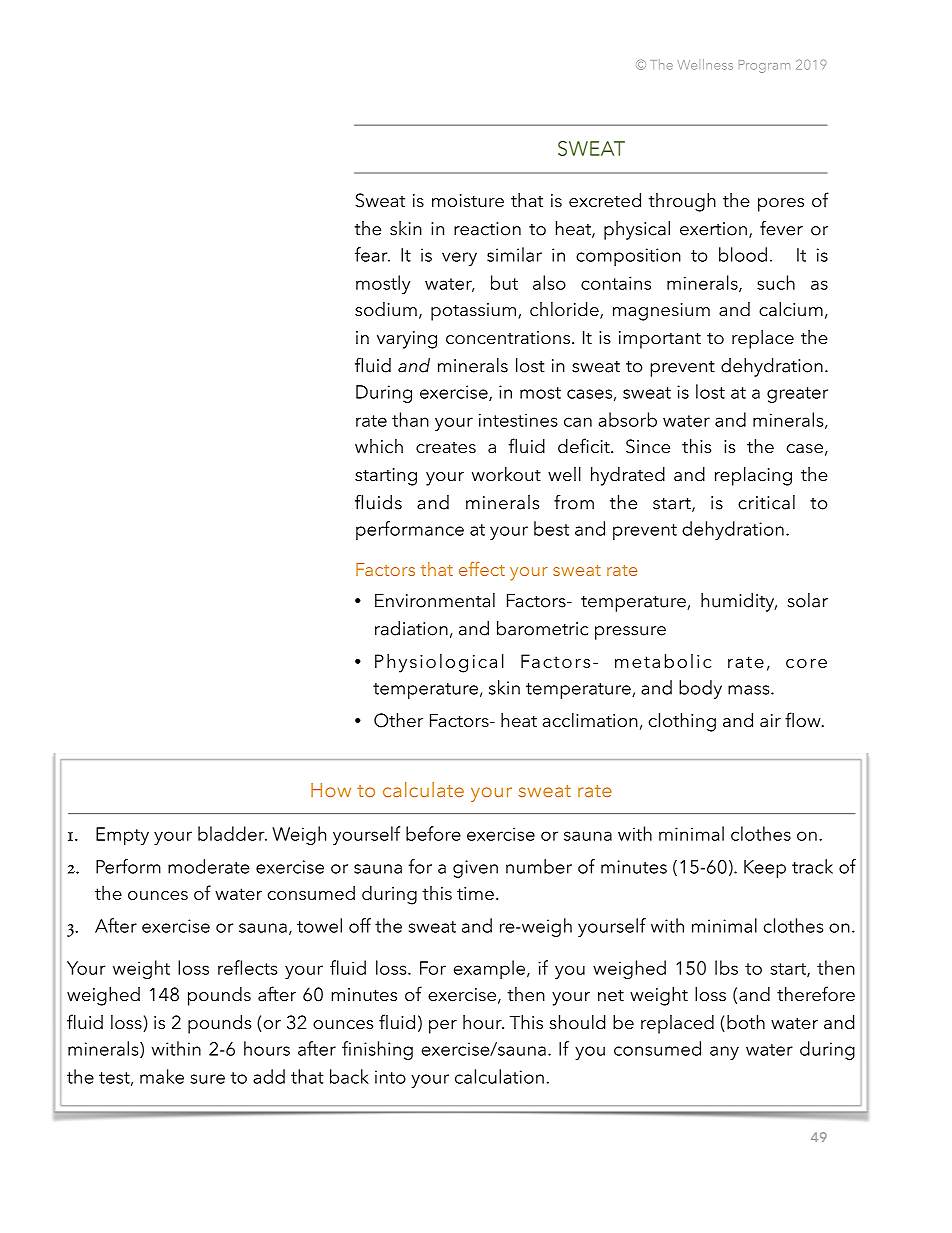 The image size is (952, 1233). Describe the element at coordinates (499, 1076) in the screenshot. I see `calculation` at that location.
